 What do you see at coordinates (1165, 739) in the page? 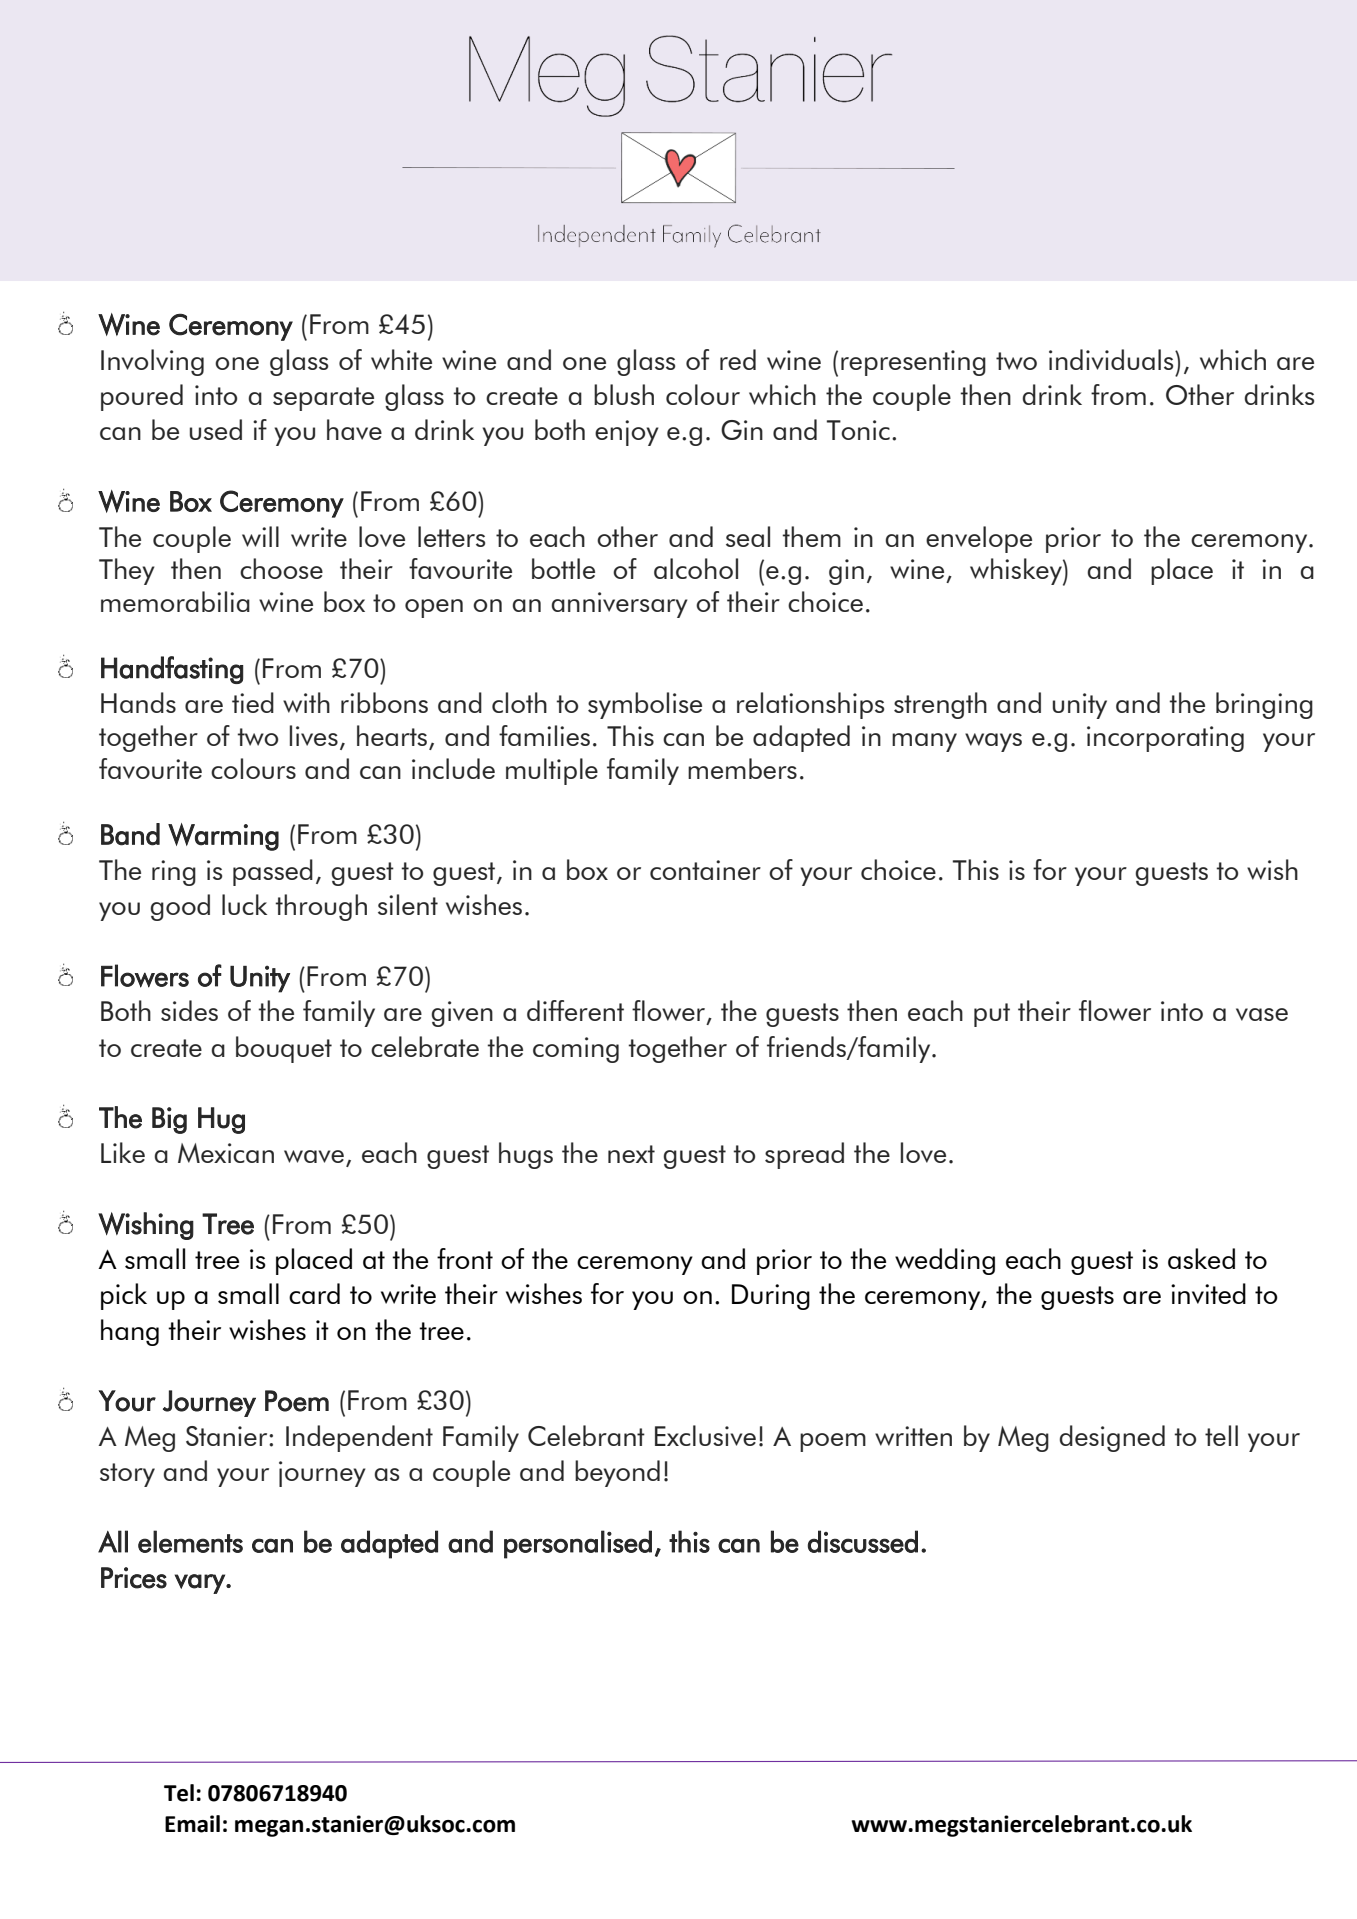
I see `incorporating` at bounding box center [1165, 739].
